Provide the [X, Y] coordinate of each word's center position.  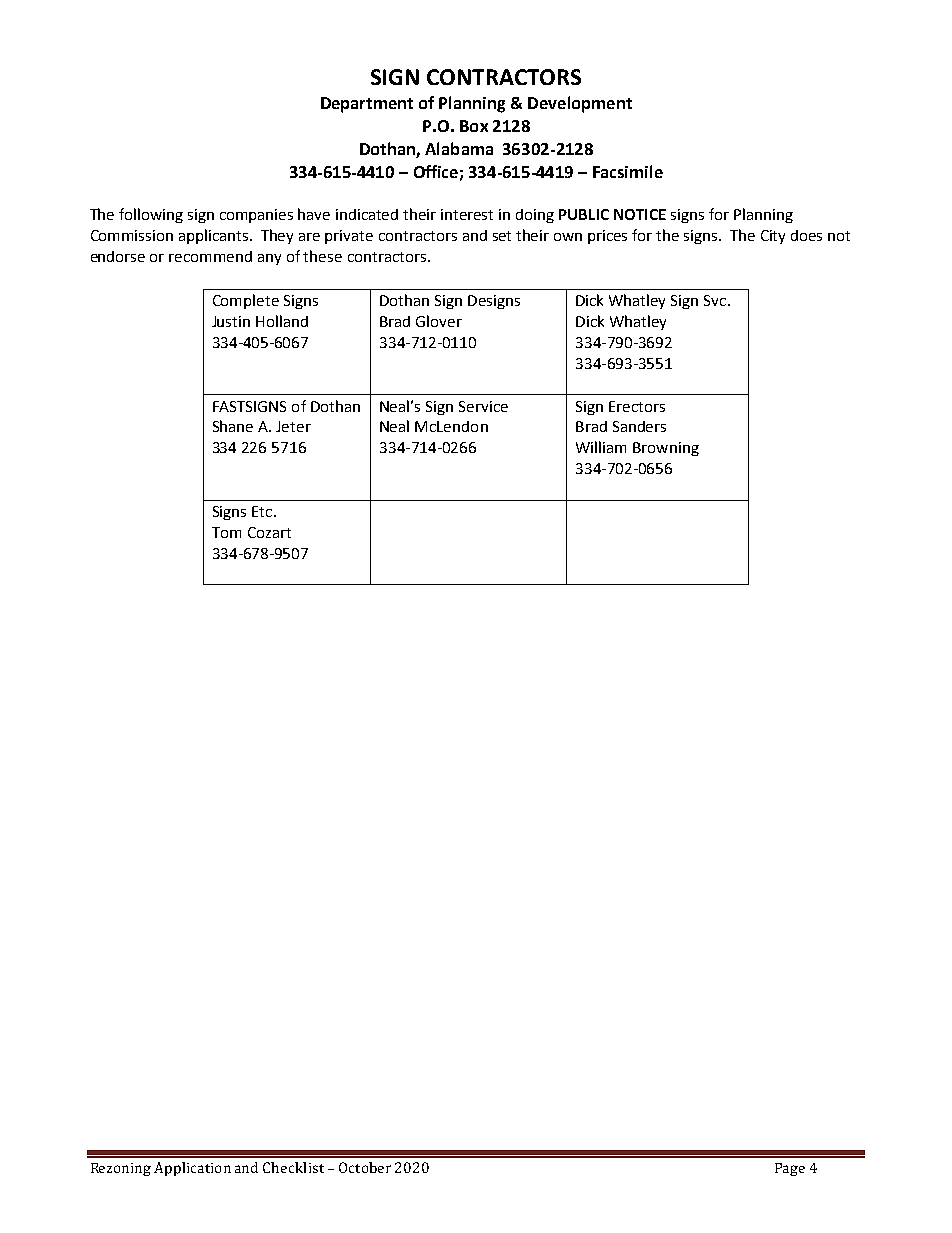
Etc [262, 511]
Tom [226, 532]
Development [580, 104]
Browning [666, 449]
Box [474, 126]
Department [367, 105]
